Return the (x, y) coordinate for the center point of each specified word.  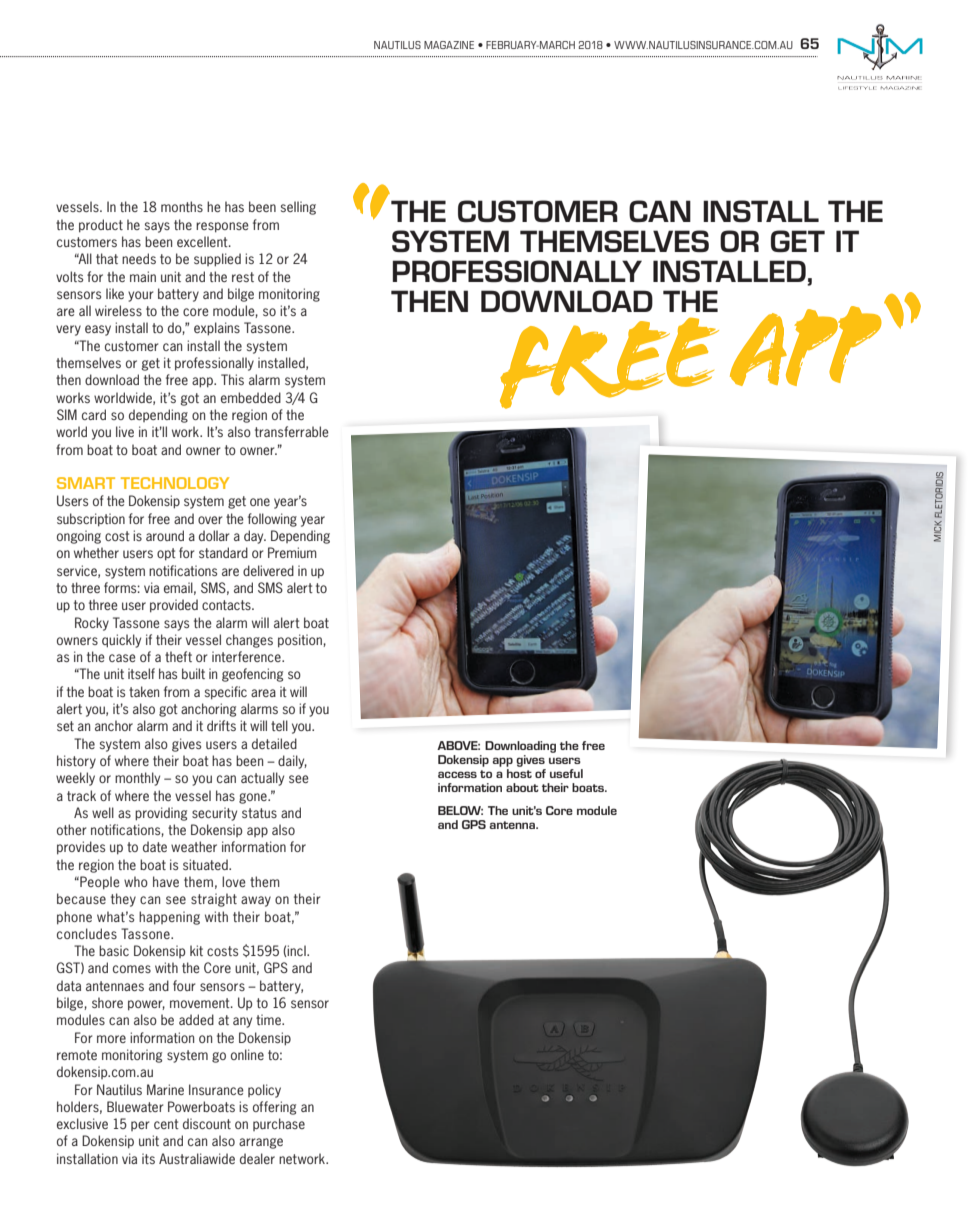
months (182, 206)
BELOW (460, 810)
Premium (292, 552)
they (123, 900)
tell (279, 725)
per (140, 1126)
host (519, 773)
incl (297, 950)
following (272, 520)
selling (298, 208)
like (115, 293)
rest (243, 277)
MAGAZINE (449, 45)
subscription (91, 520)
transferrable (292, 431)
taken (144, 691)
